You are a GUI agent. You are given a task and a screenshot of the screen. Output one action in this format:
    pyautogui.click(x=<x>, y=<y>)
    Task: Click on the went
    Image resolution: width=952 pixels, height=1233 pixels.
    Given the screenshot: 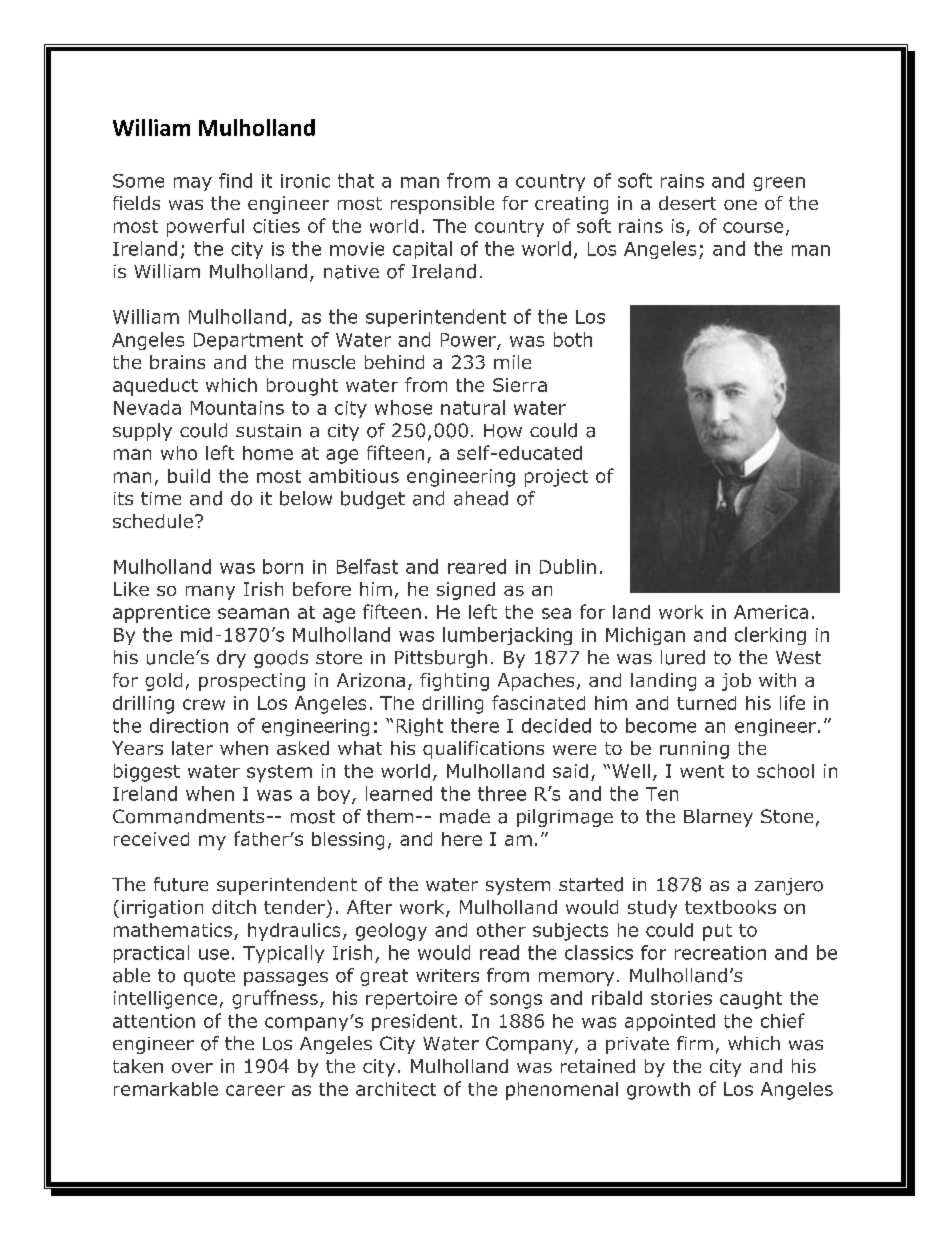 What is the action you would take?
    pyautogui.click(x=702, y=771)
